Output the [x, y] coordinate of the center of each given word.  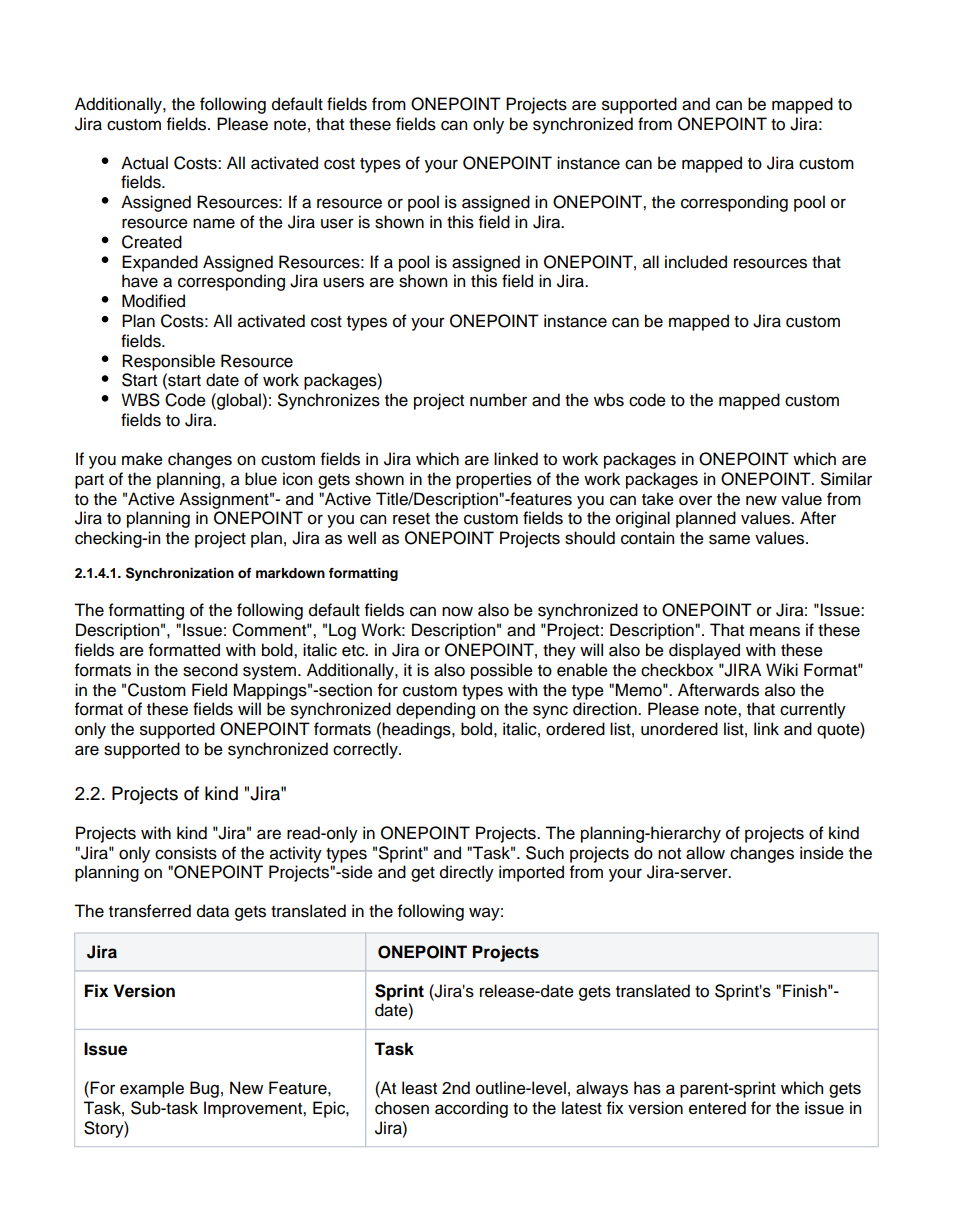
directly [467, 873]
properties [494, 480]
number [498, 400]
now [457, 611]
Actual [144, 163]
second [210, 670]
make [142, 459]
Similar [846, 479]
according [471, 1109]
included [696, 262]
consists [186, 853]
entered [717, 1108]
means [775, 631]
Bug [204, 1089]
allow [705, 853]
